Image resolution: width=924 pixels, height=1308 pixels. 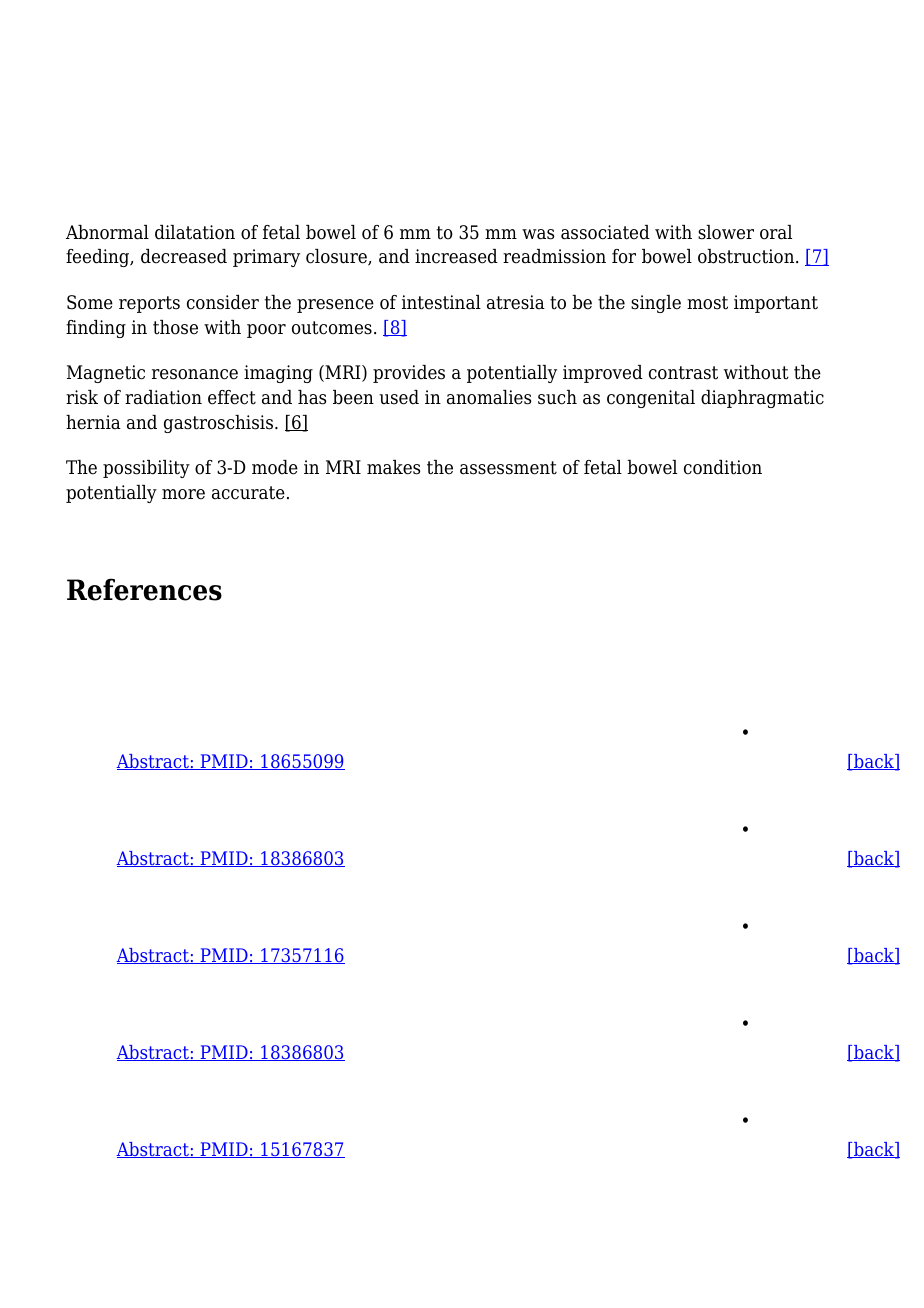 I want to click on slower, so click(x=726, y=232).
